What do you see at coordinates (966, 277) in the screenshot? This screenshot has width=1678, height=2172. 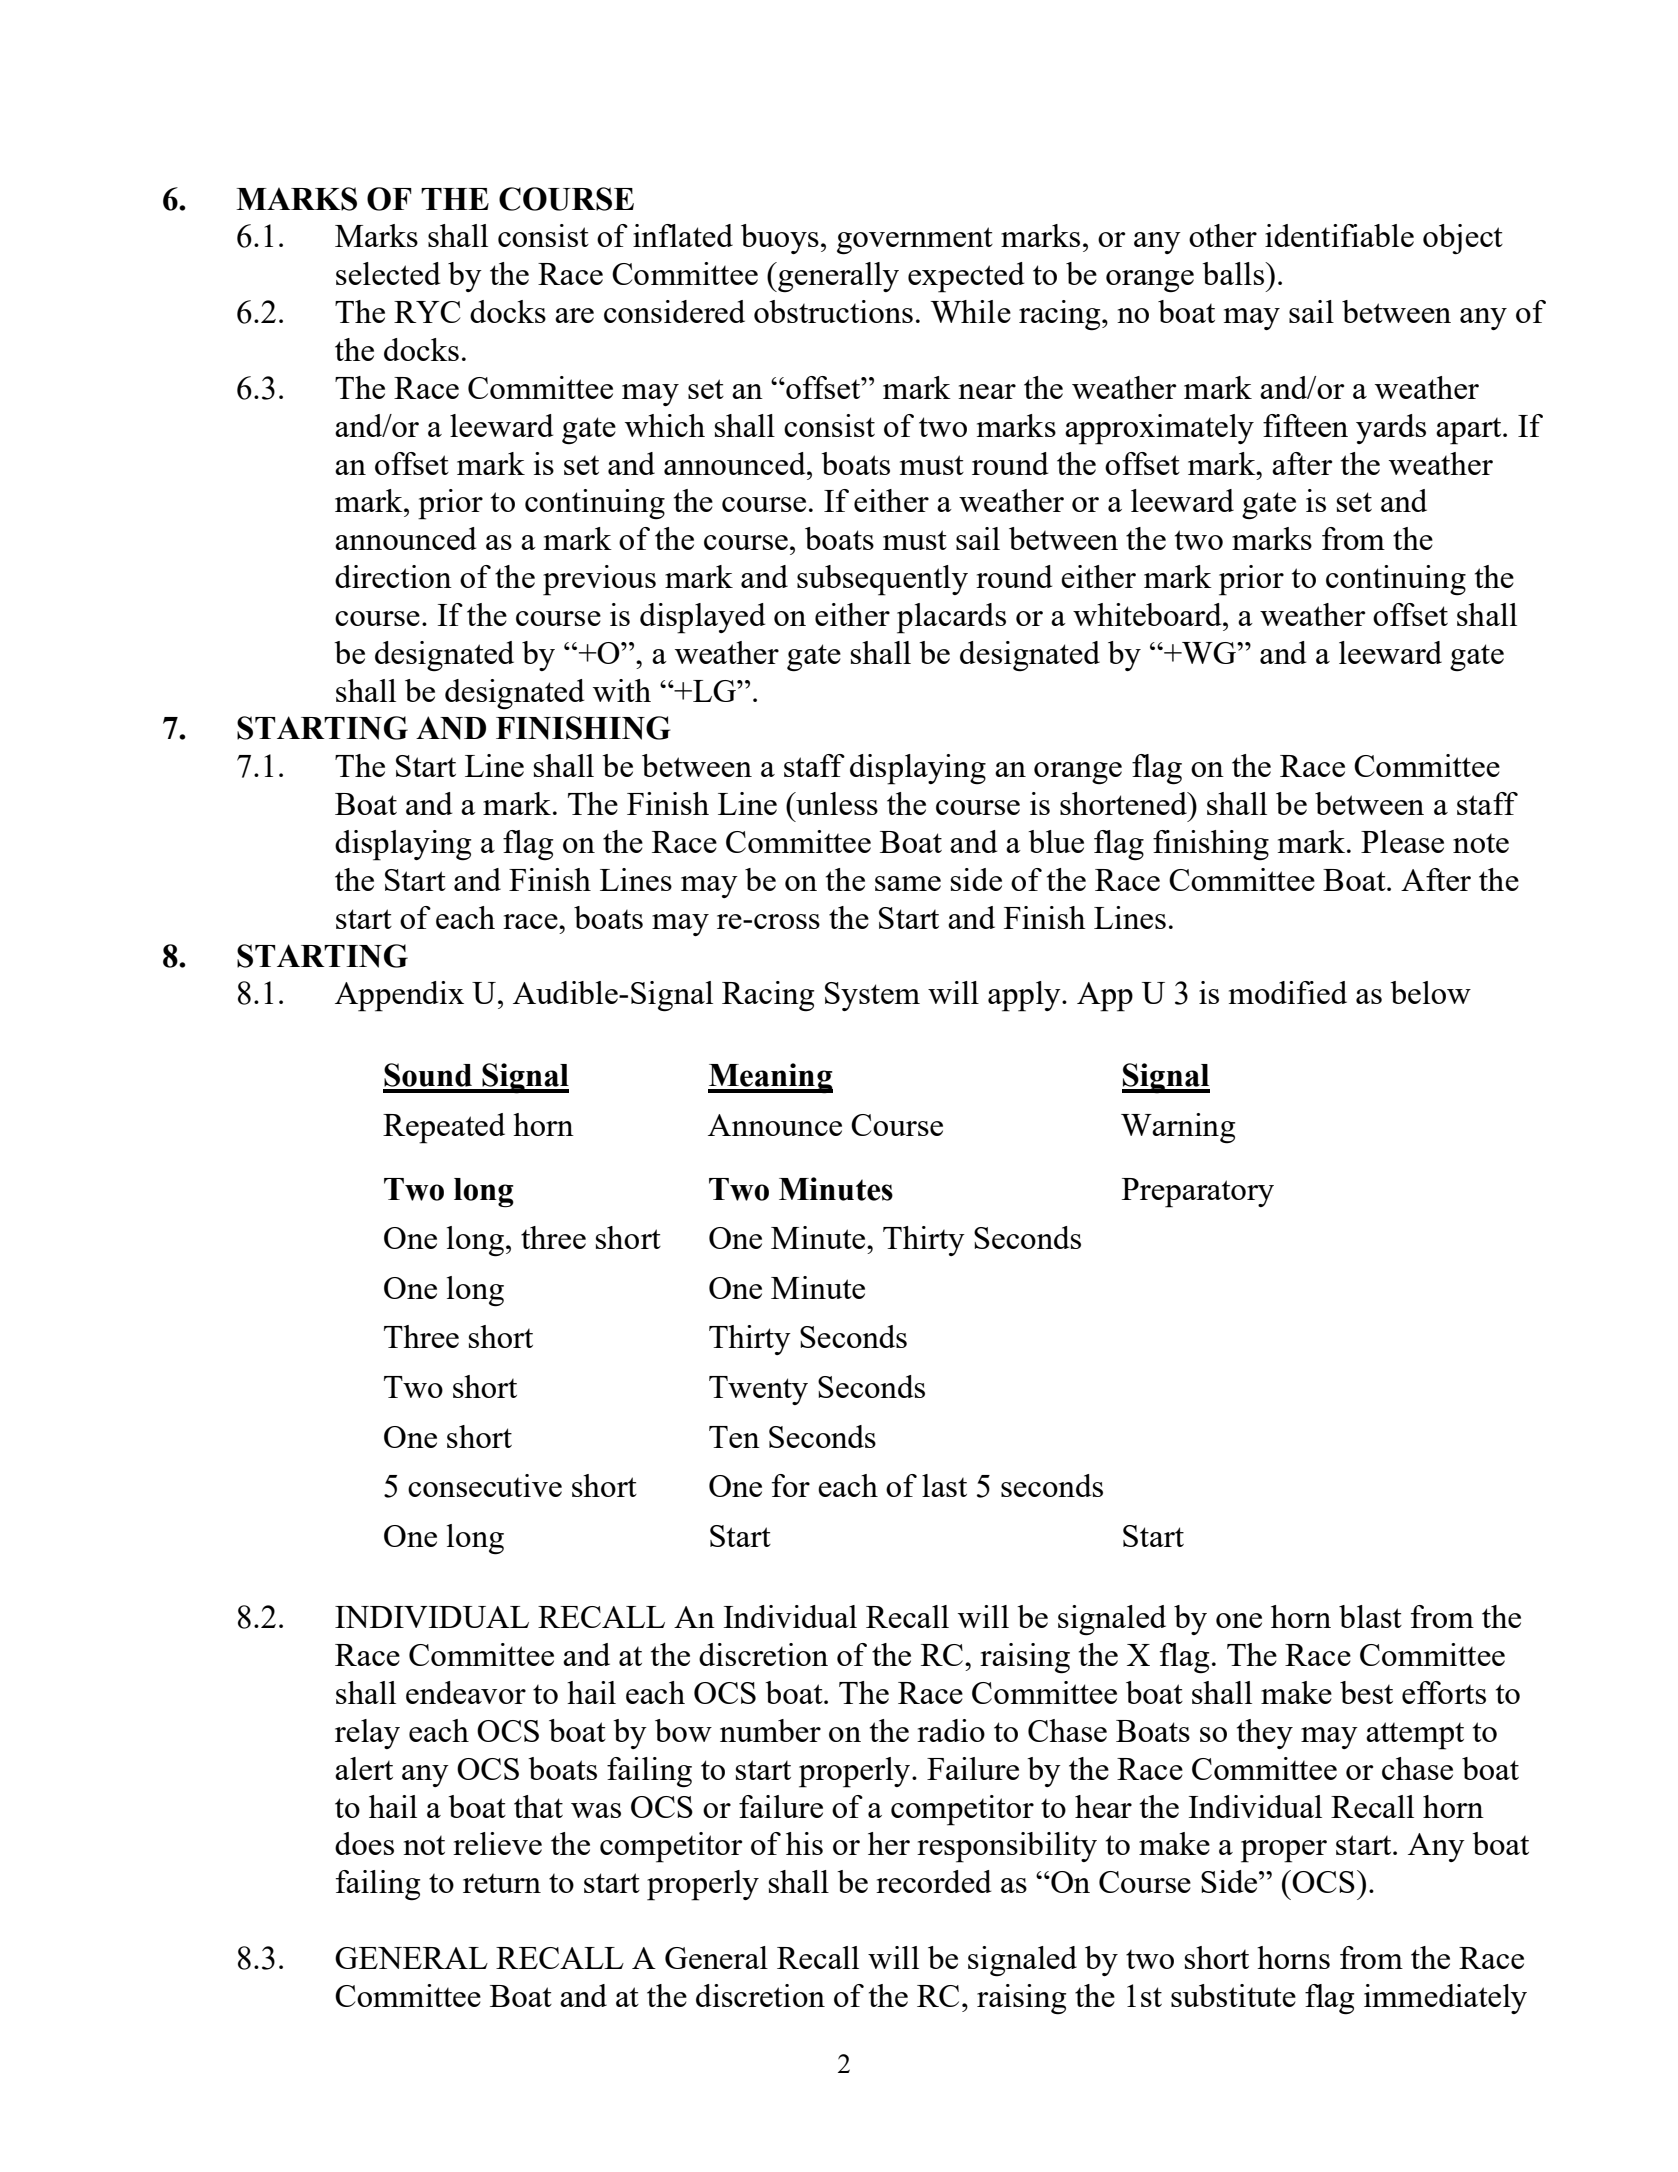 I see `expected` at bounding box center [966, 277].
